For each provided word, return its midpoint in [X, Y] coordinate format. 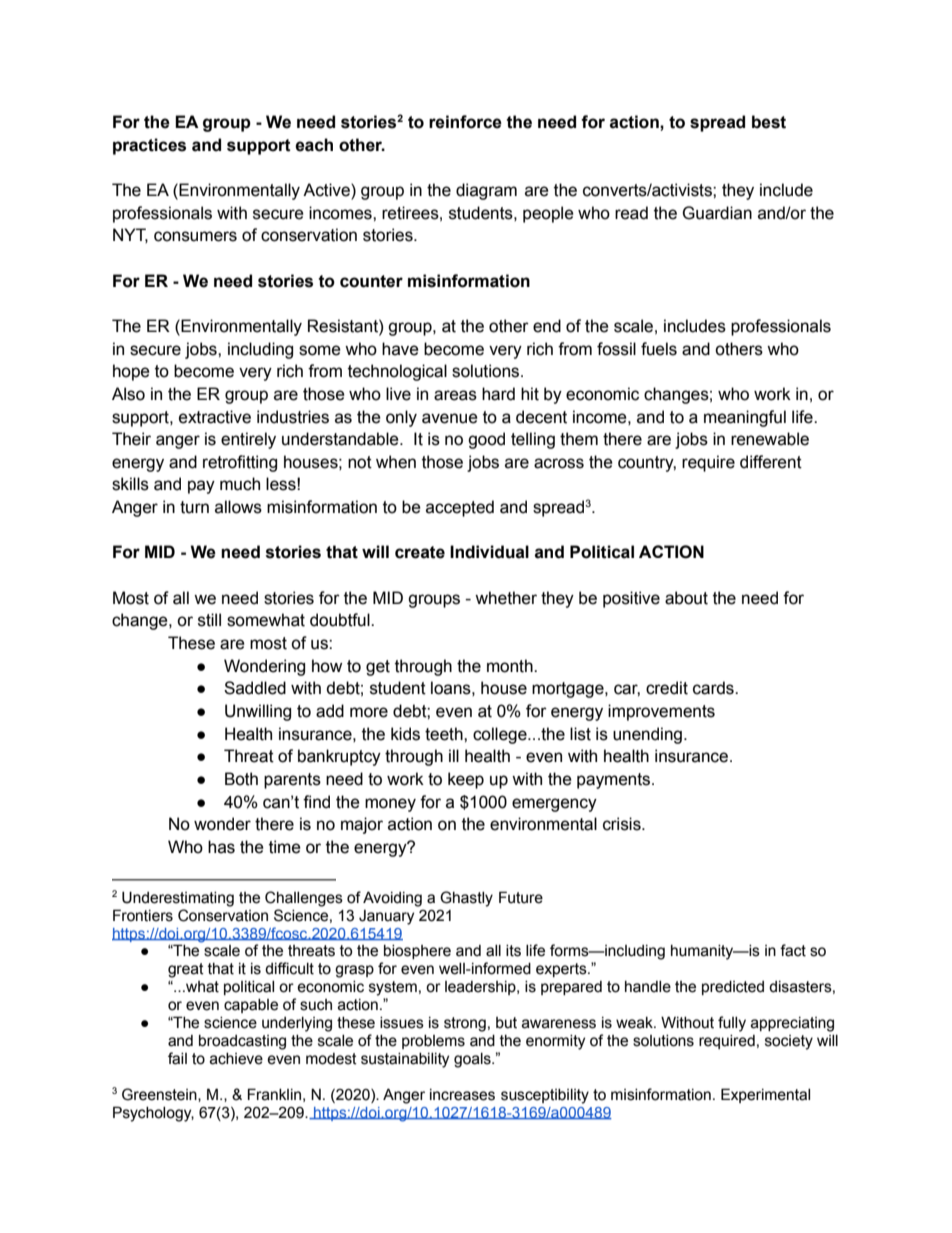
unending [647, 735]
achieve [236, 1059]
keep [466, 780]
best [769, 122]
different [771, 462]
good [486, 440]
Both [241, 779]
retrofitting [240, 463]
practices [149, 146]
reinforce [465, 122]
